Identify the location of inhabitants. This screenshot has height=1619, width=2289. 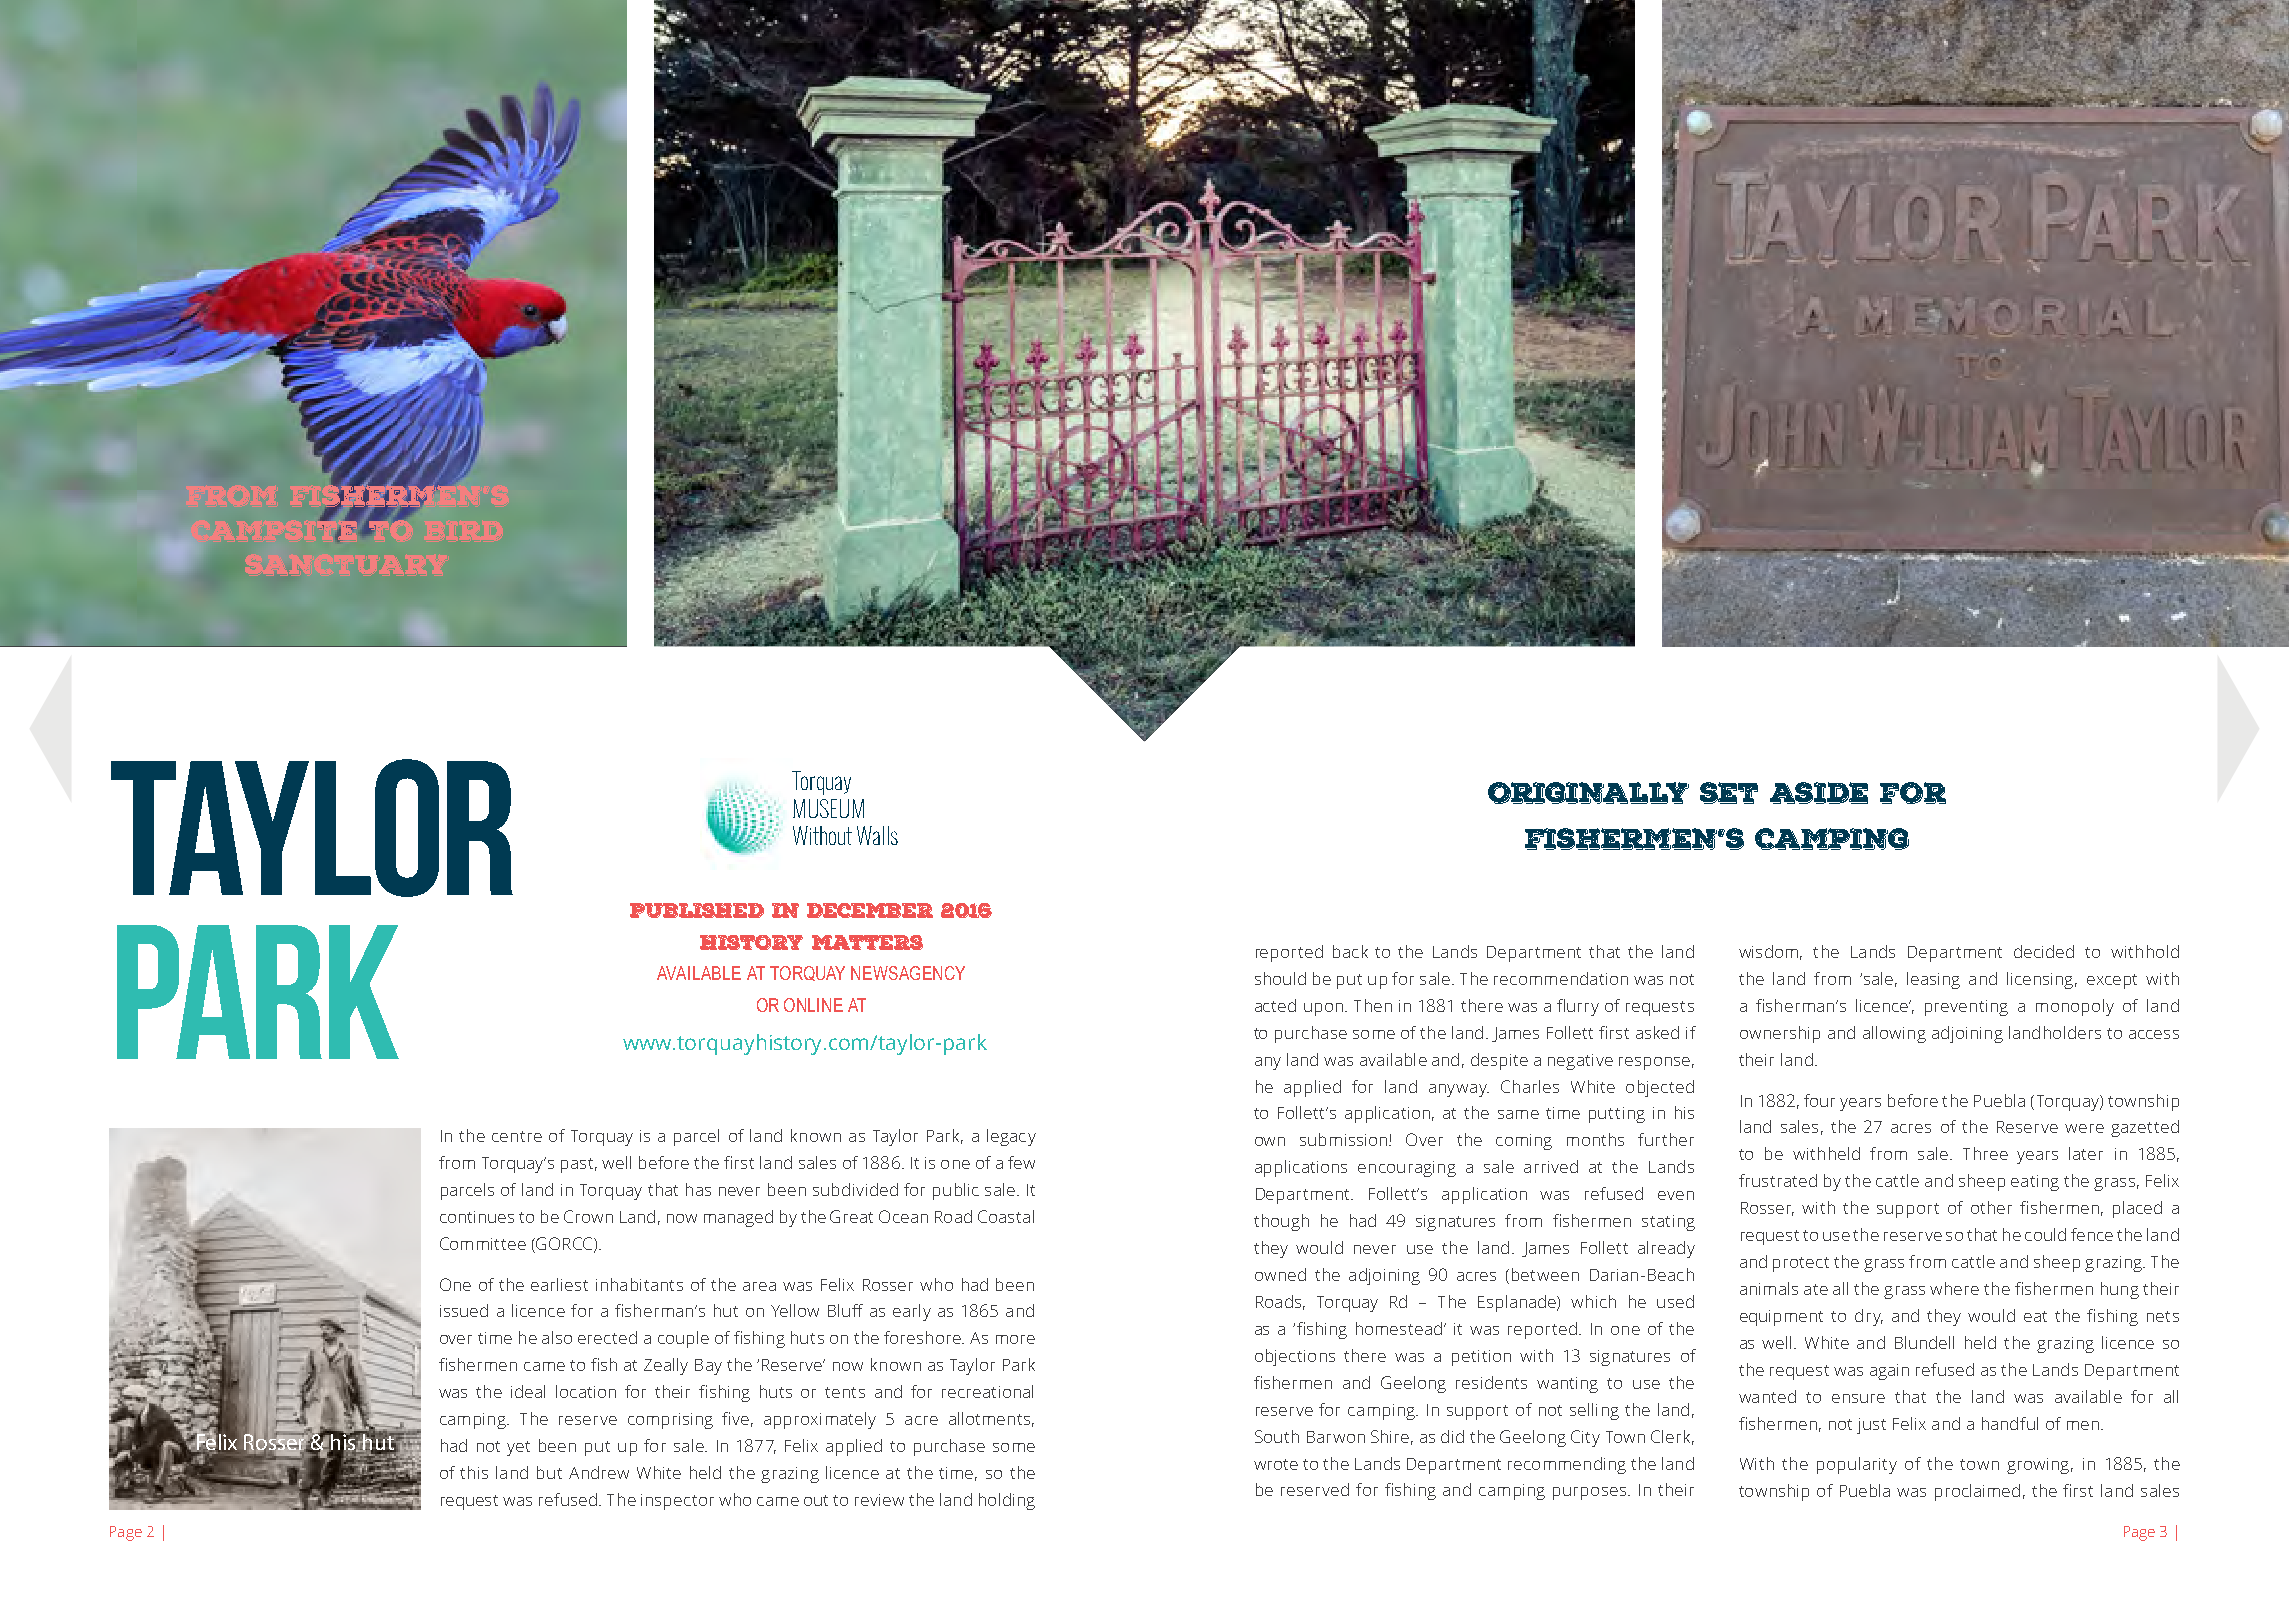
(639, 1284).
